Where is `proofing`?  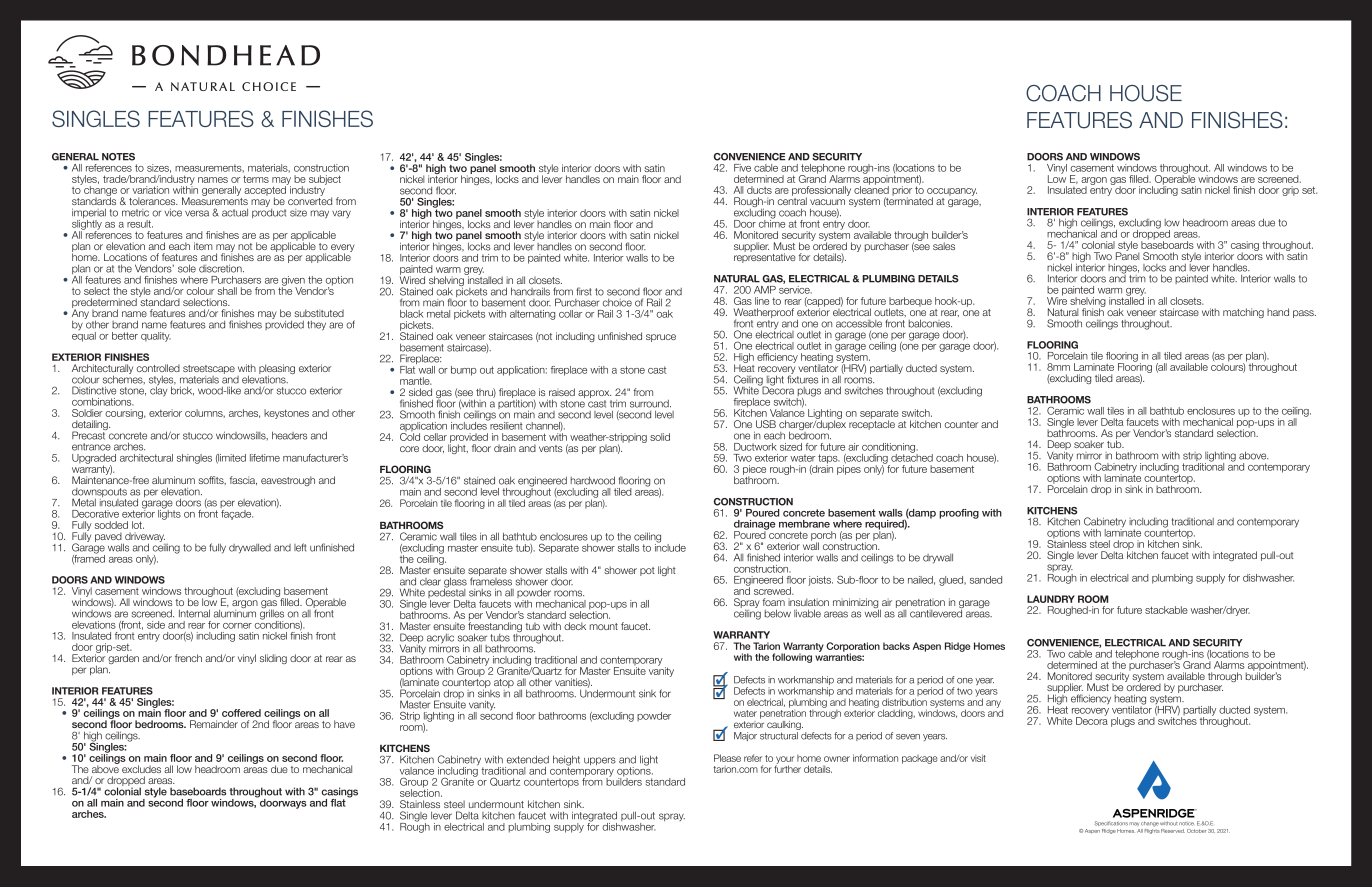 proofing is located at coordinates (959, 514).
